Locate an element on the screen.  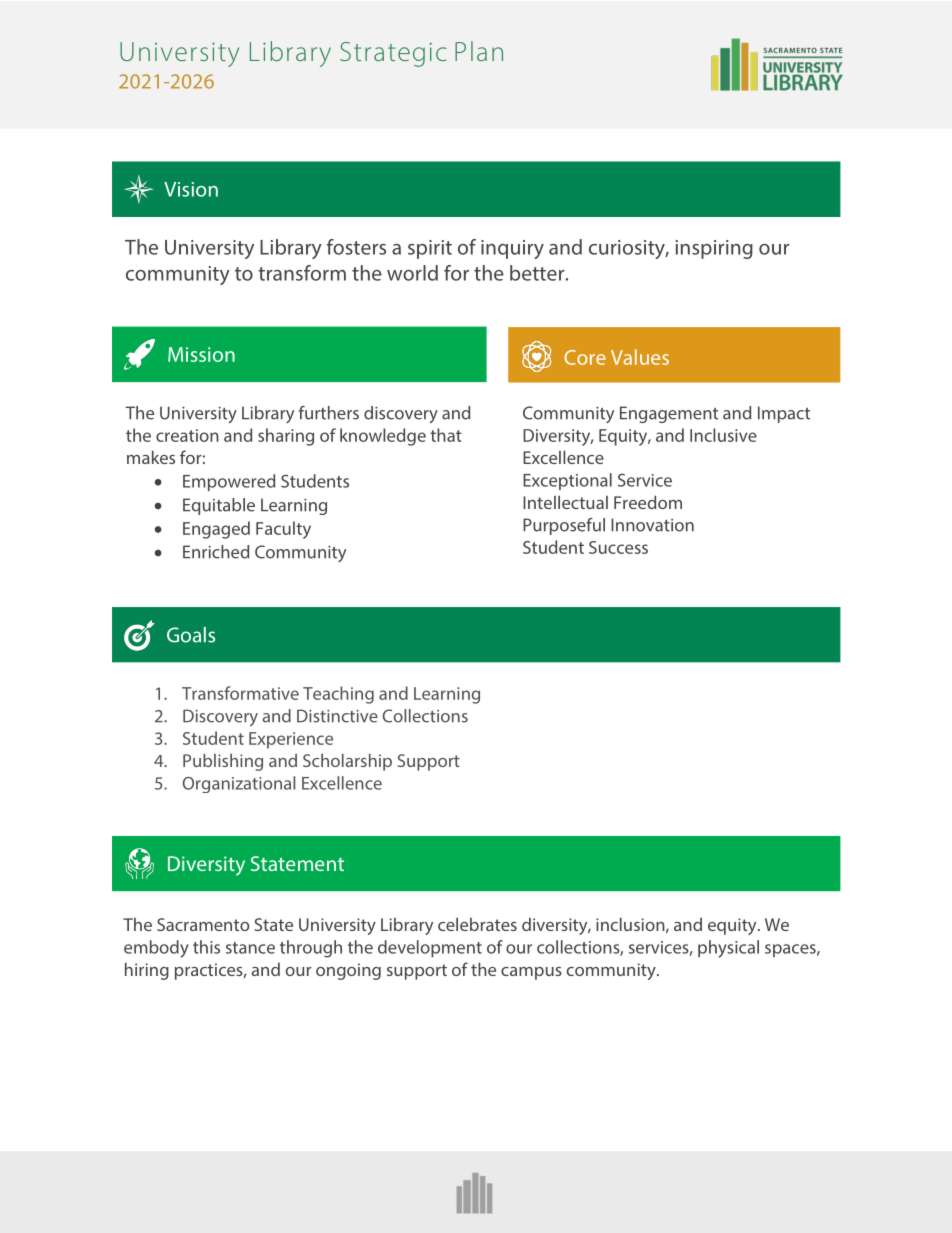
Scholarship is located at coordinates (347, 762).
